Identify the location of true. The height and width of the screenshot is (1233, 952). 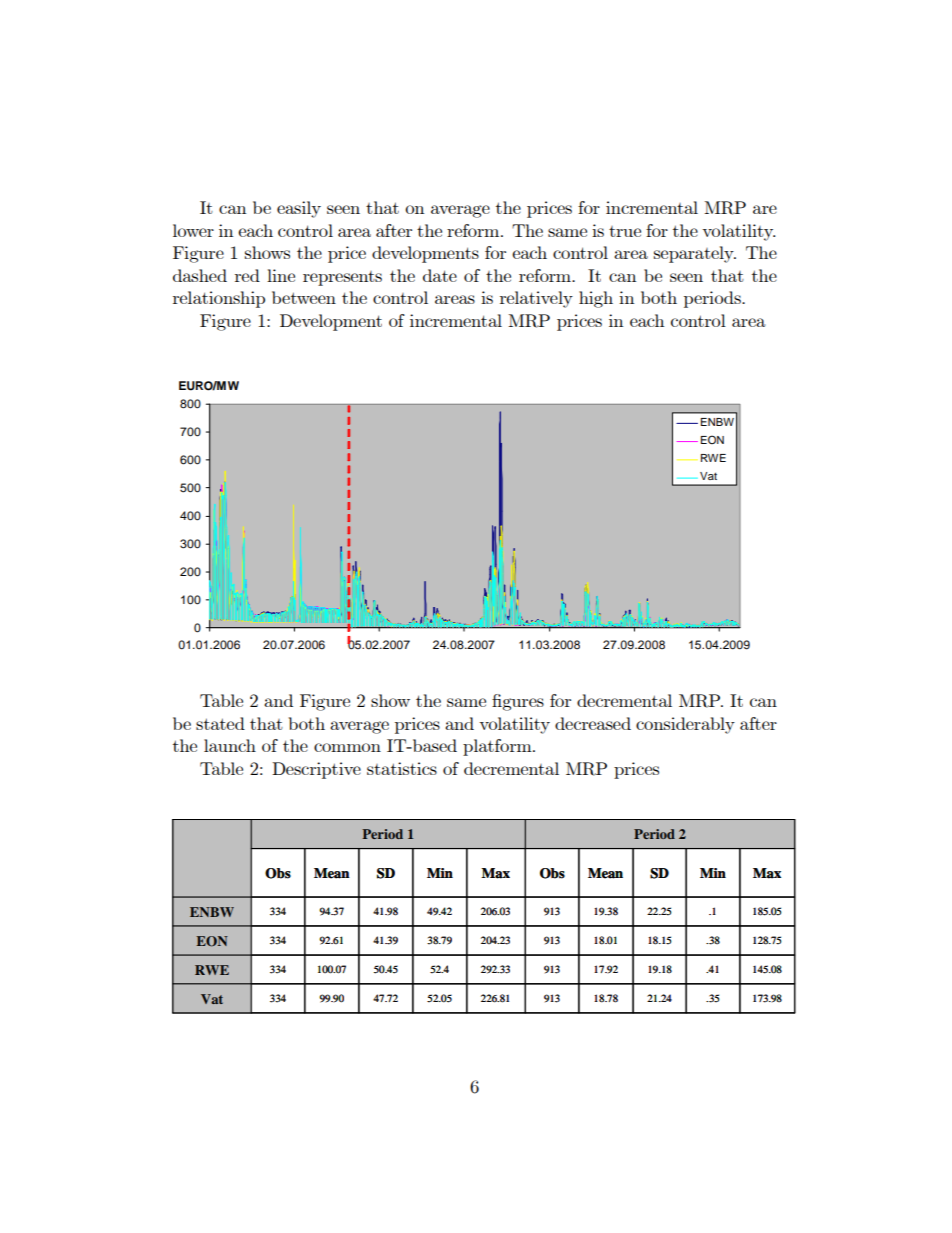
(625, 231).
